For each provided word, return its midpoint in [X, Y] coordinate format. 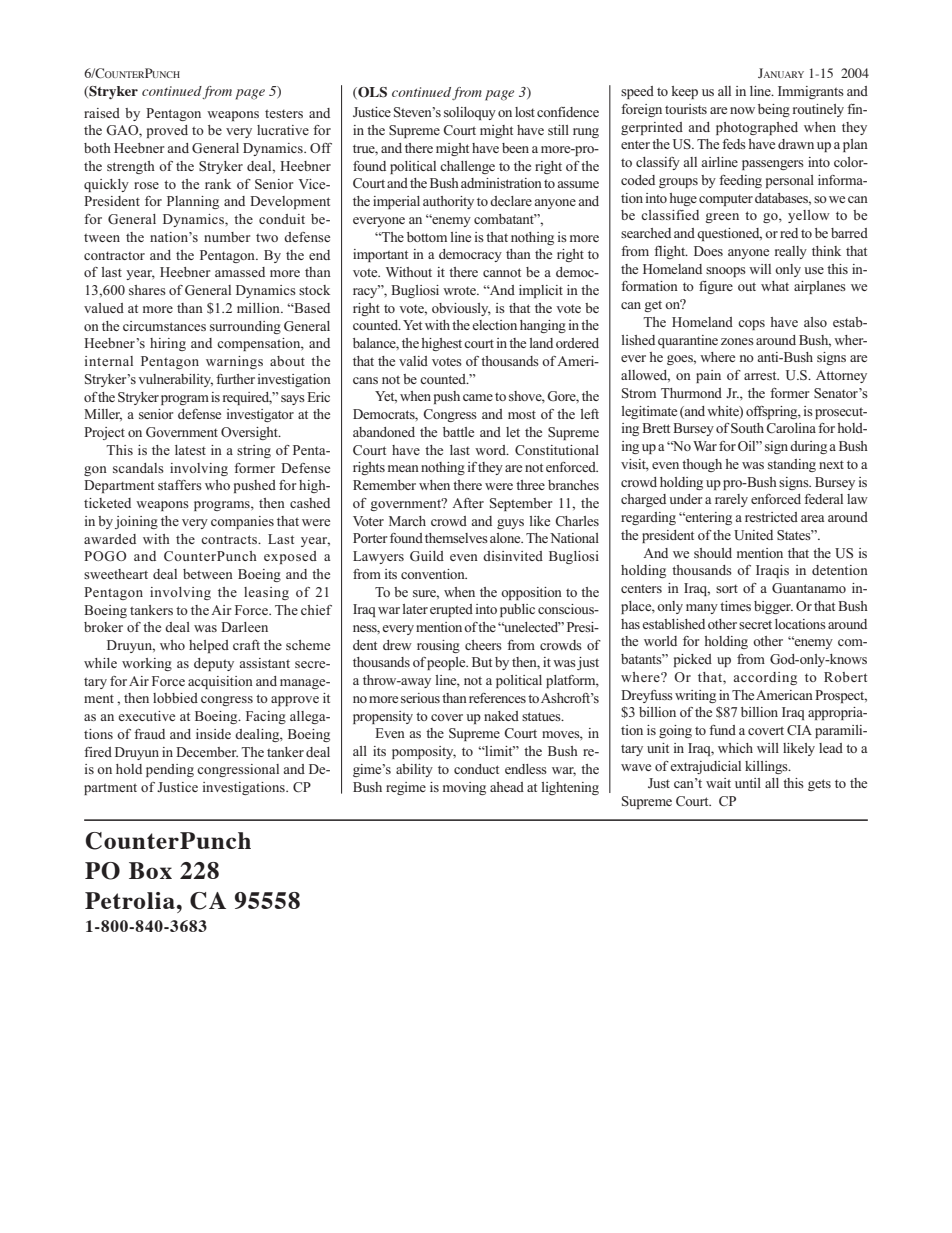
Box [150, 870]
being [774, 110]
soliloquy [470, 113]
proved [167, 131]
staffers [180, 485]
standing [792, 465]
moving [464, 788]
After [468, 503]
